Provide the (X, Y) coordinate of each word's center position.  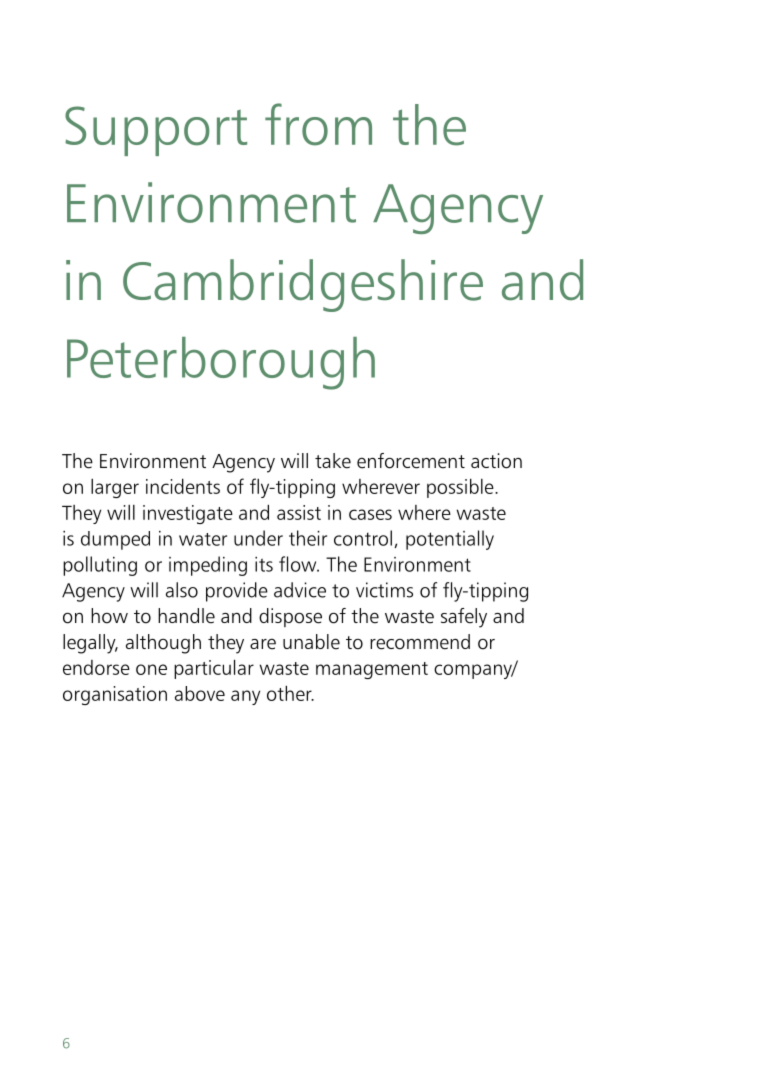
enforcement (411, 461)
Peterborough (221, 363)
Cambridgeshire (303, 285)
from (318, 124)
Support (156, 131)
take (333, 461)
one (151, 669)
